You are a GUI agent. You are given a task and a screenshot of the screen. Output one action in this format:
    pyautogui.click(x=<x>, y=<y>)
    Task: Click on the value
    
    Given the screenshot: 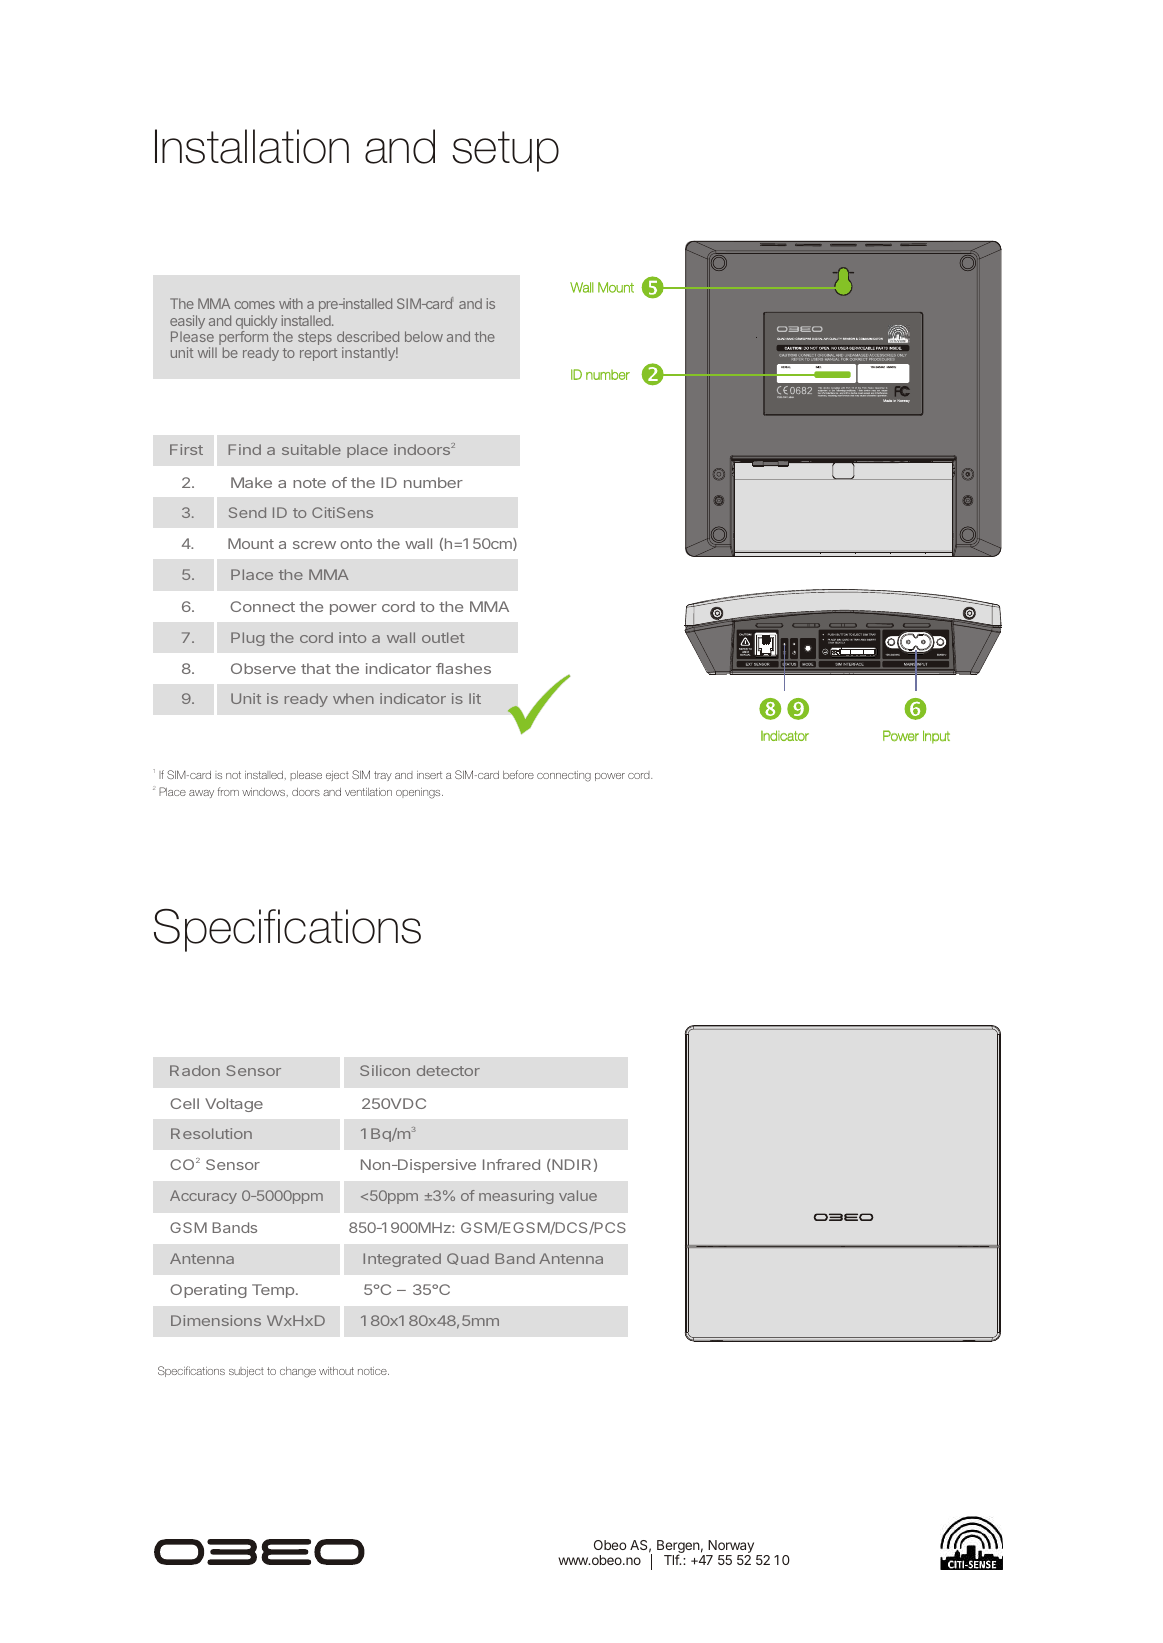 What is the action you would take?
    pyautogui.click(x=578, y=1195)
